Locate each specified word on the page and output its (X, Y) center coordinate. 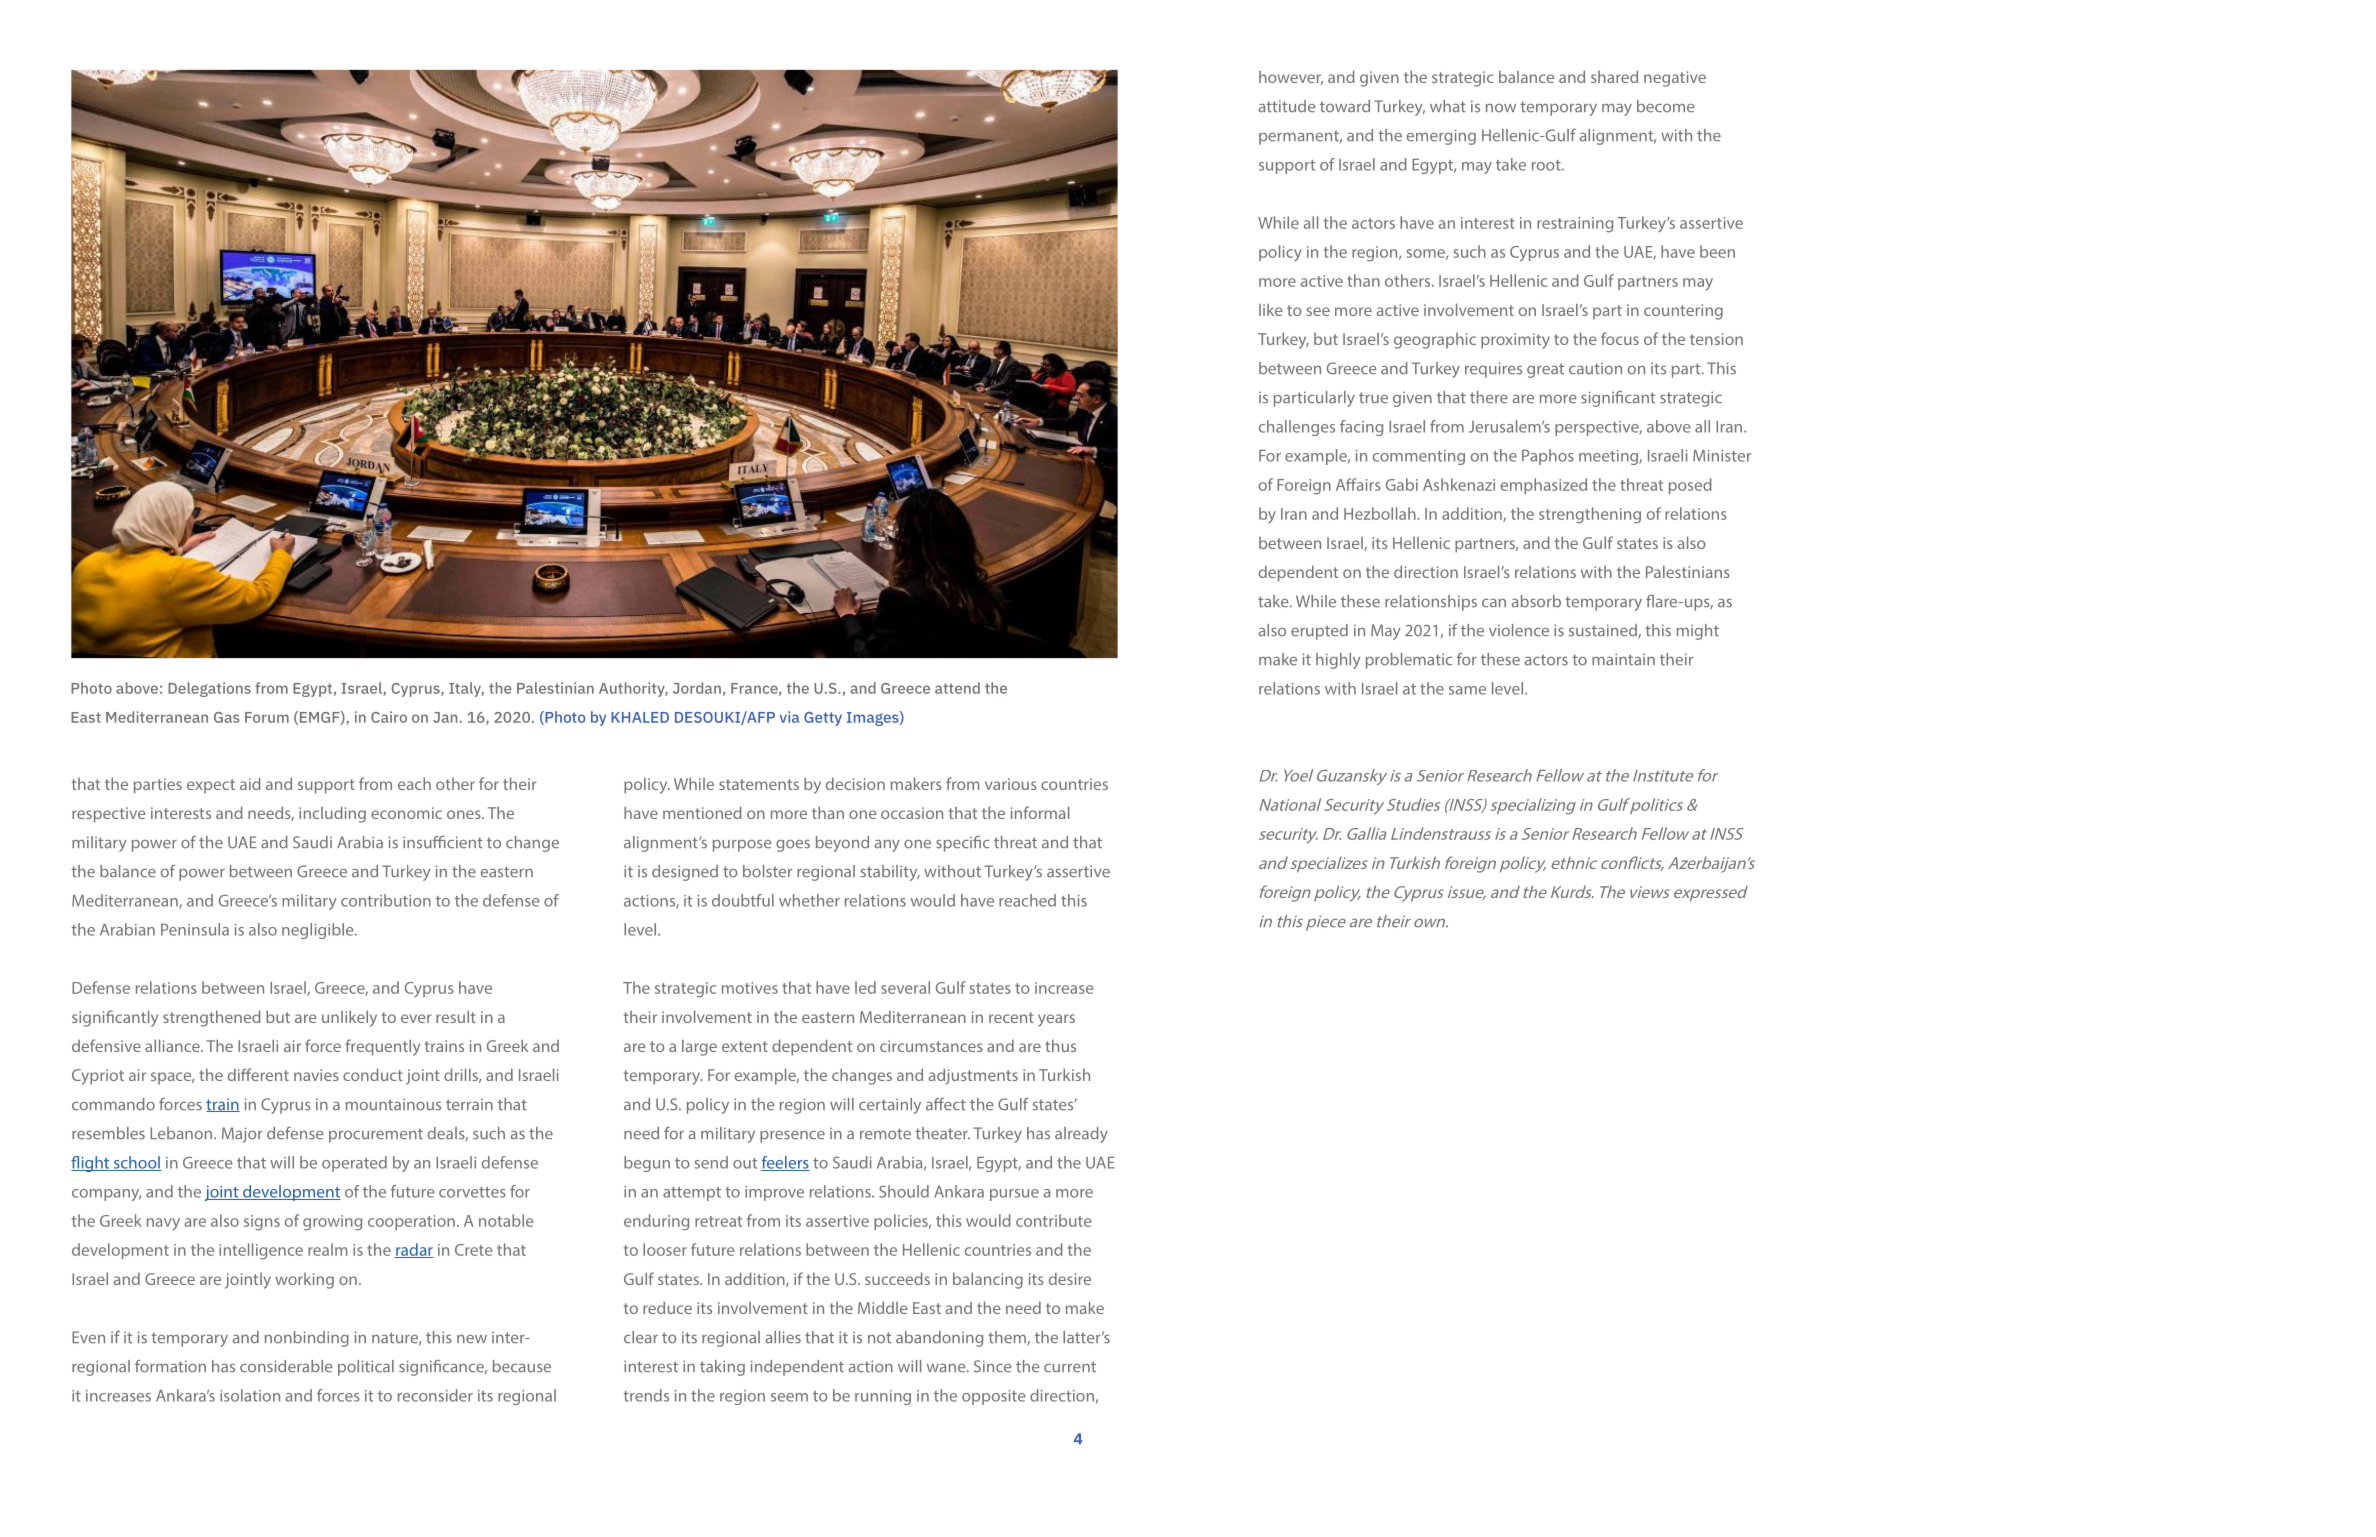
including (332, 814)
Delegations (209, 689)
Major (242, 1135)
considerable (286, 1366)
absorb (1536, 601)
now (1501, 108)
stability (890, 873)
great (1545, 370)
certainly (890, 1106)
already (1081, 1135)
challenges (1297, 428)
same (1467, 690)
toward (1345, 106)
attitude (1287, 106)
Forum (267, 717)
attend (957, 688)
